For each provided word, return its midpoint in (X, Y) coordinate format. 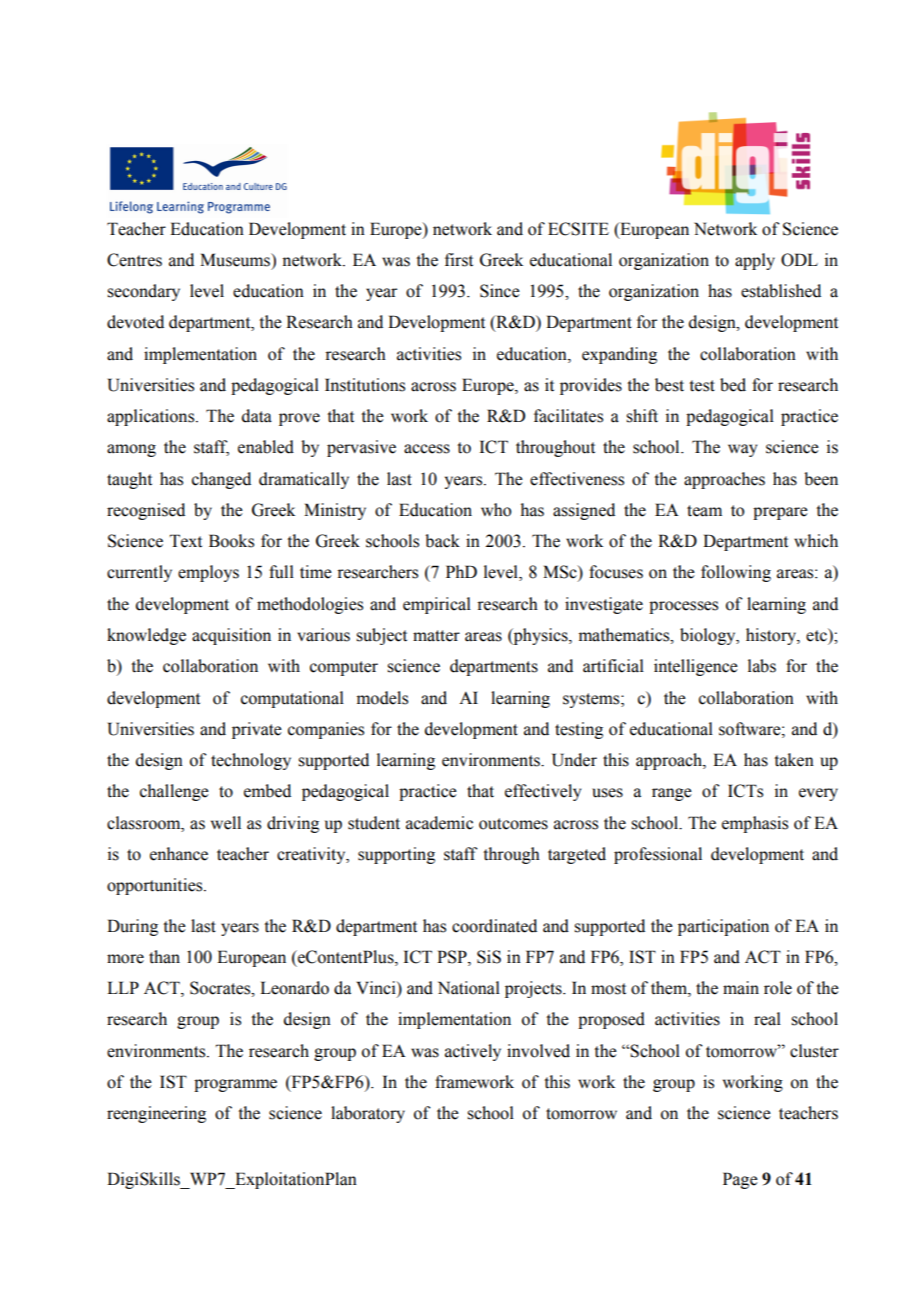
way (742, 450)
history (772, 636)
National (469, 988)
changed (221, 480)
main (741, 988)
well (226, 823)
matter (436, 636)
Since (500, 291)
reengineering (156, 1114)
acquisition (231, 636)
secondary (143, 292)
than (164, 957)
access (427, 449)
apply (755, 261)
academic (439, 823)
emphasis (755, 824)
